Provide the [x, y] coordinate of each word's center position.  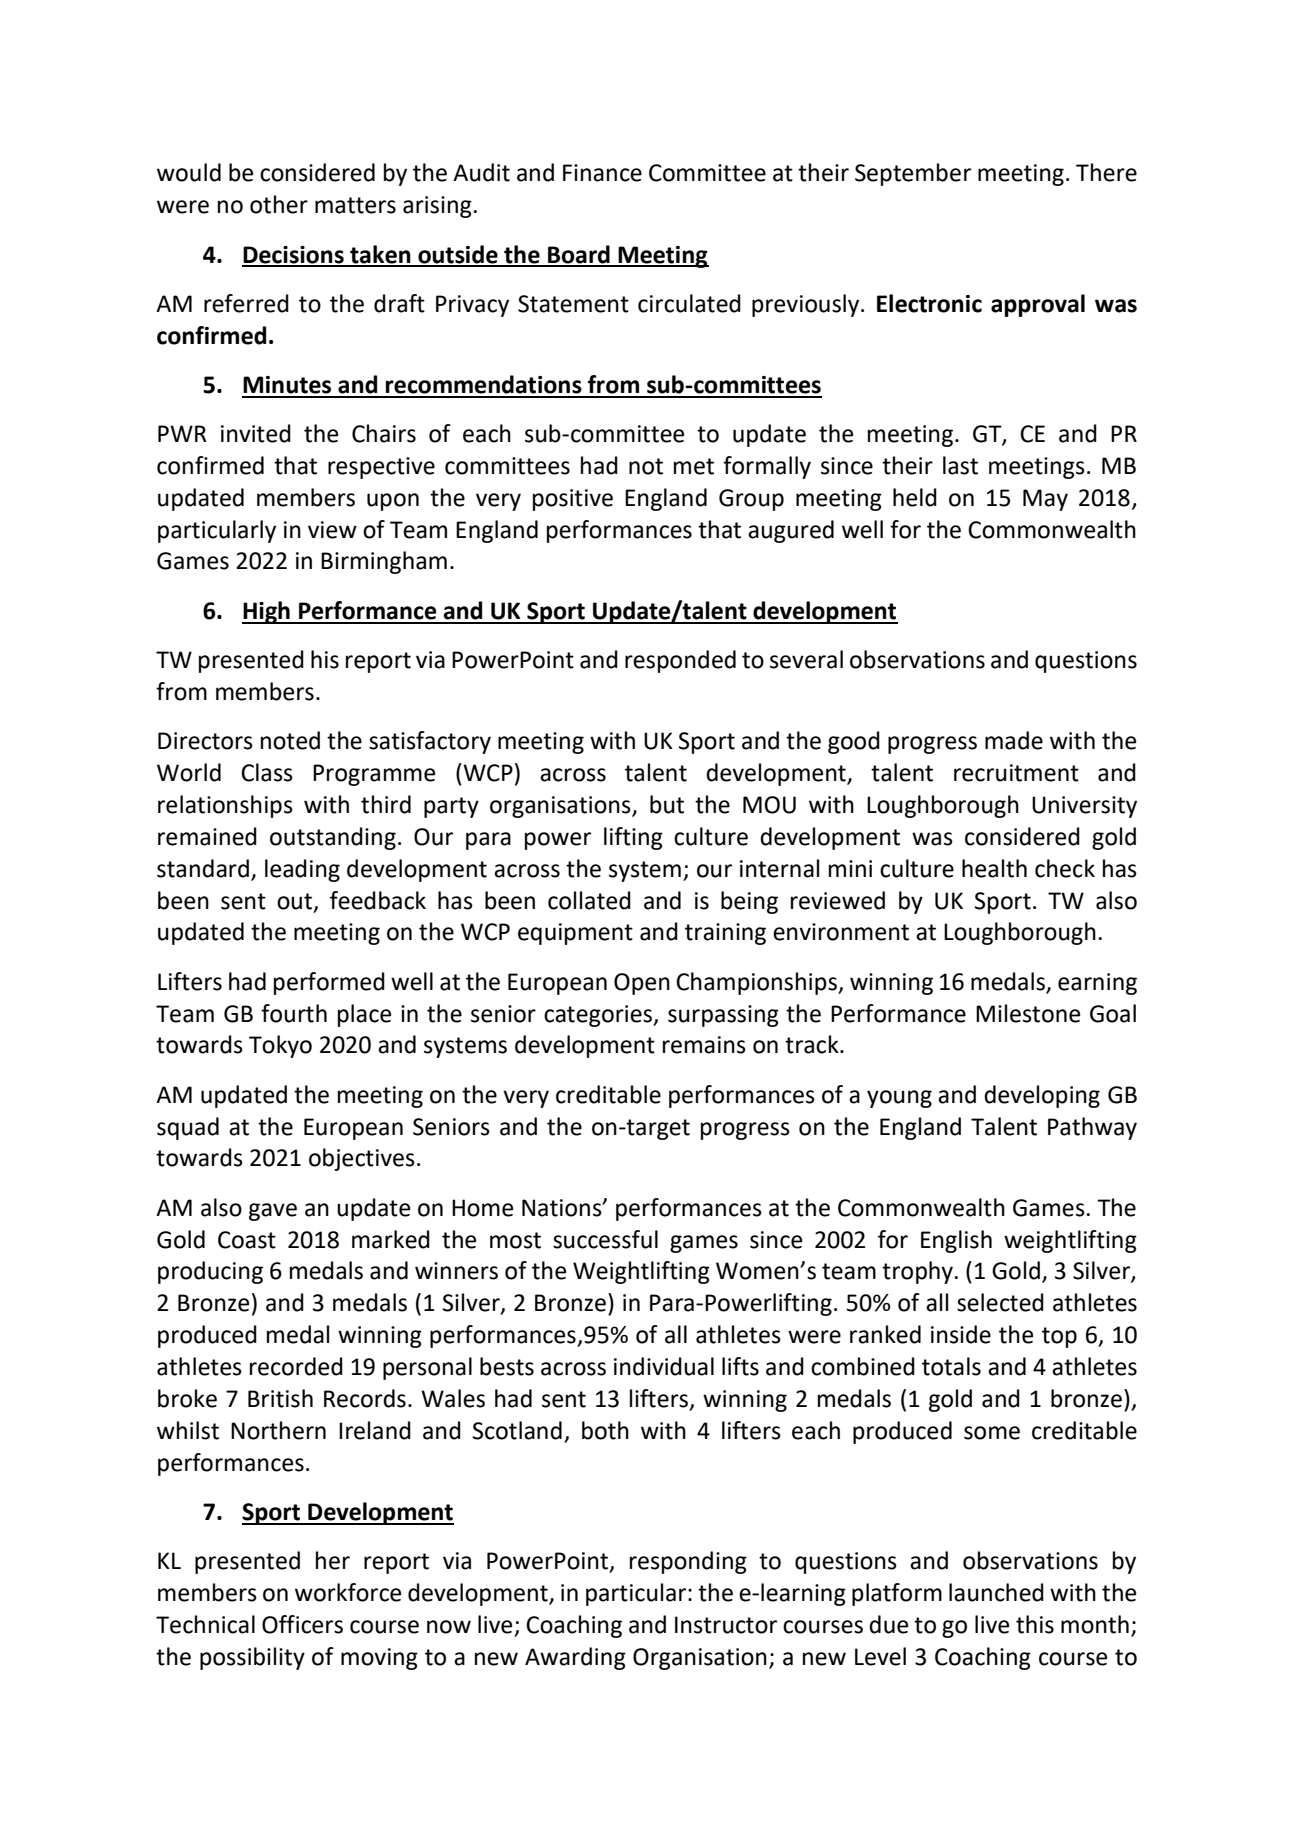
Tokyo [280, 1046]
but [667, 804]
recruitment [1016, 773]
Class [267, 772]
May [1045, 500]
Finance [602, 173]
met [694, 466]
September [913, 174]
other [279, 204]
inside [961, 1334]
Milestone [1028, 1013]
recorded [296, 1366]
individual [664, 1366]
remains [704, 1045]
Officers [302, 1624]
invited [256, 433]
